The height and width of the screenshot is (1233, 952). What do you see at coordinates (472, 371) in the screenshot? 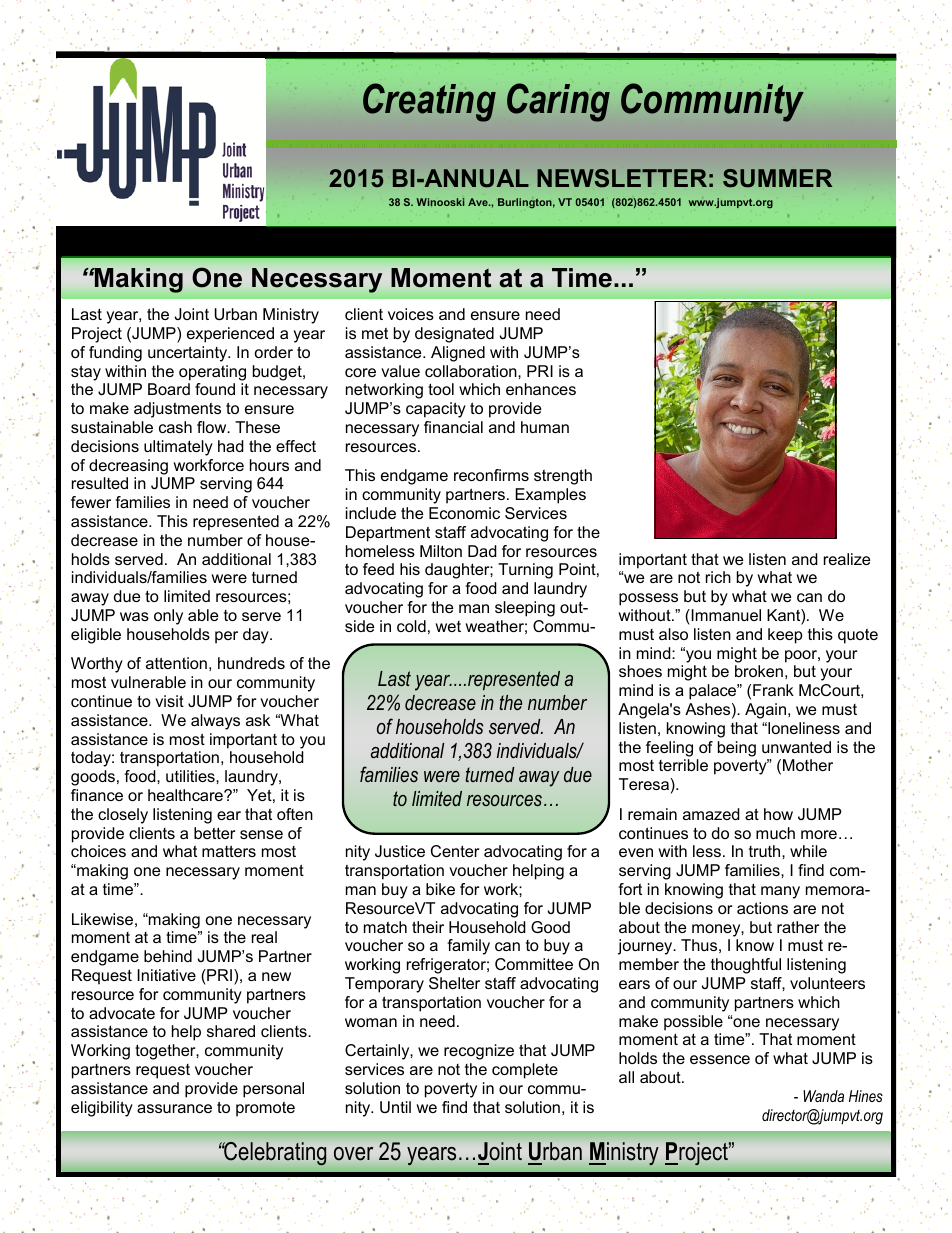
I see `collaboration` at bounding box center [472, 371].
